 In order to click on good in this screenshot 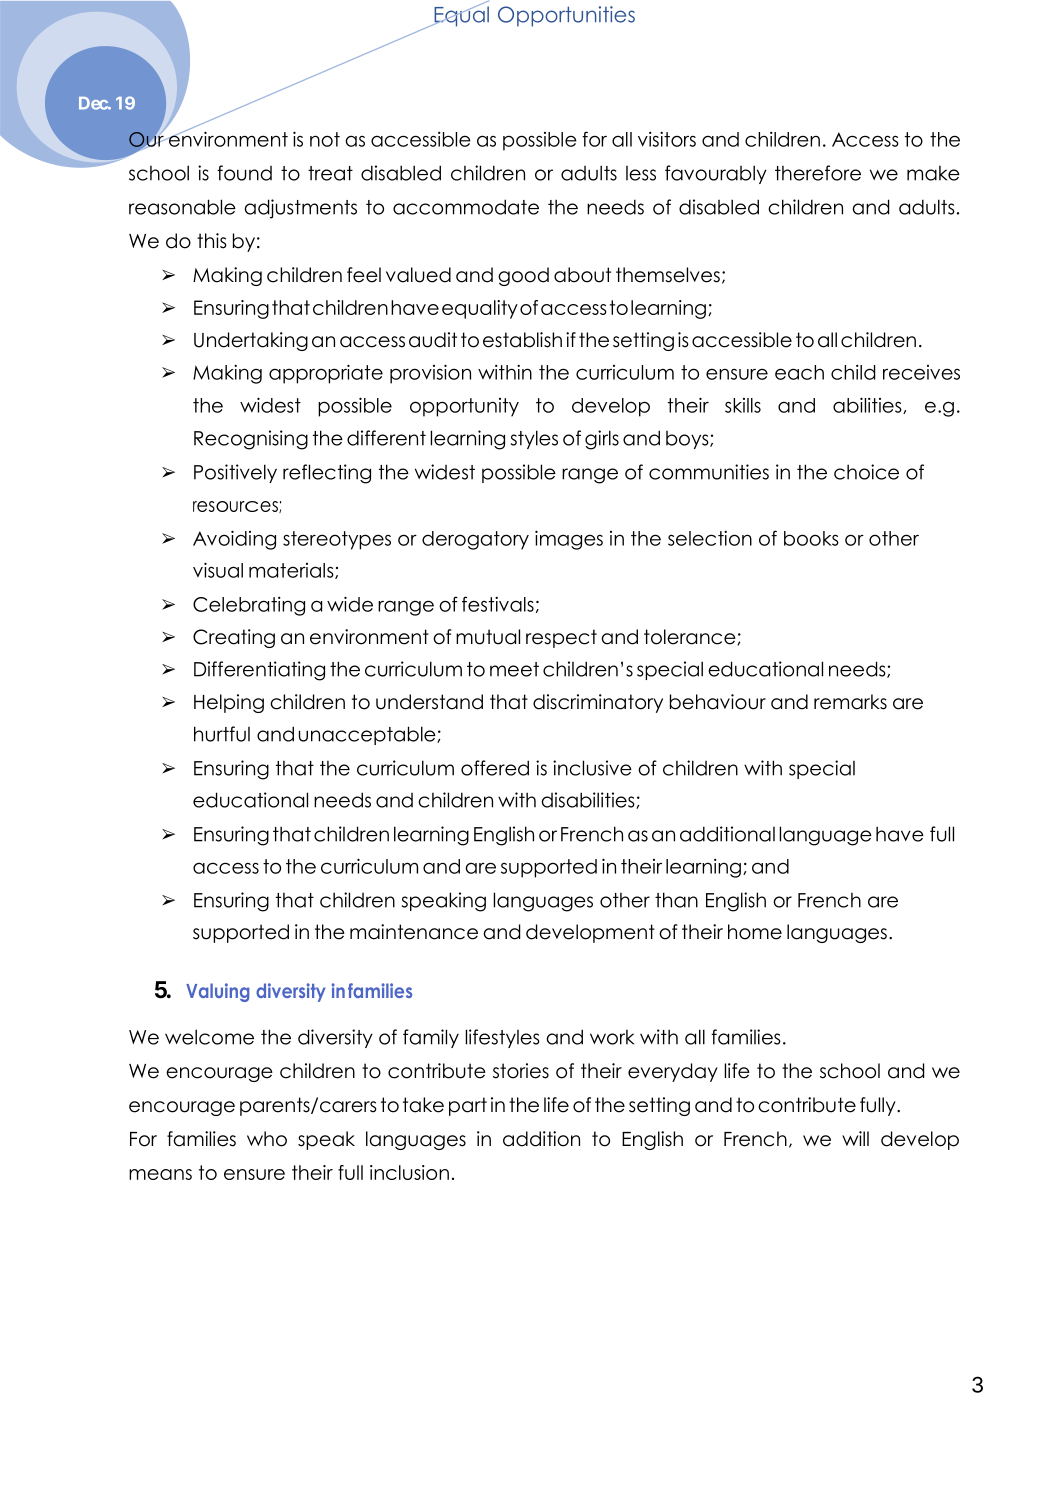, I will do `click(523, 276)`.
